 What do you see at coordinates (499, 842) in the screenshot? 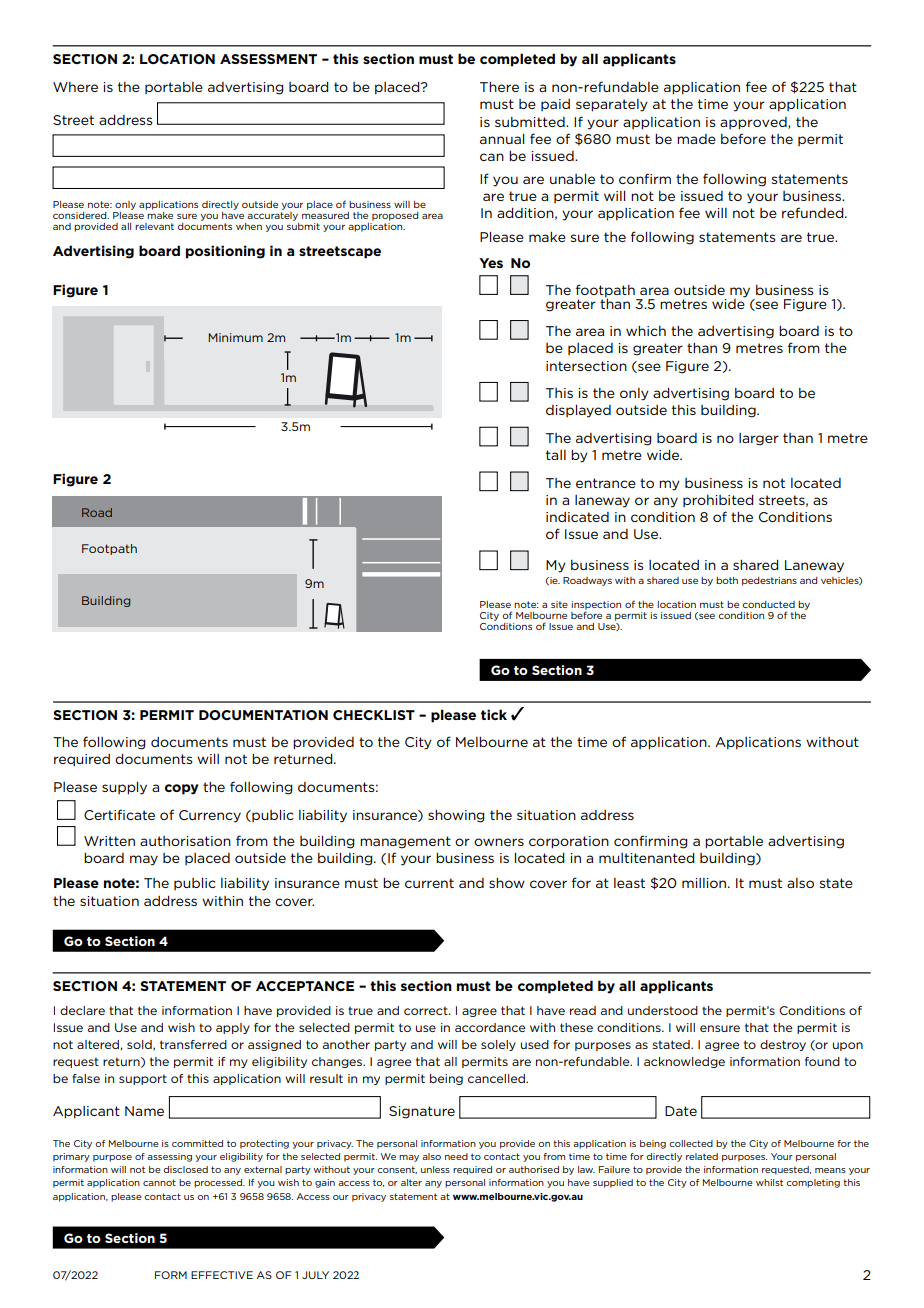
I see `owners` at bounding box center [499, 842].
